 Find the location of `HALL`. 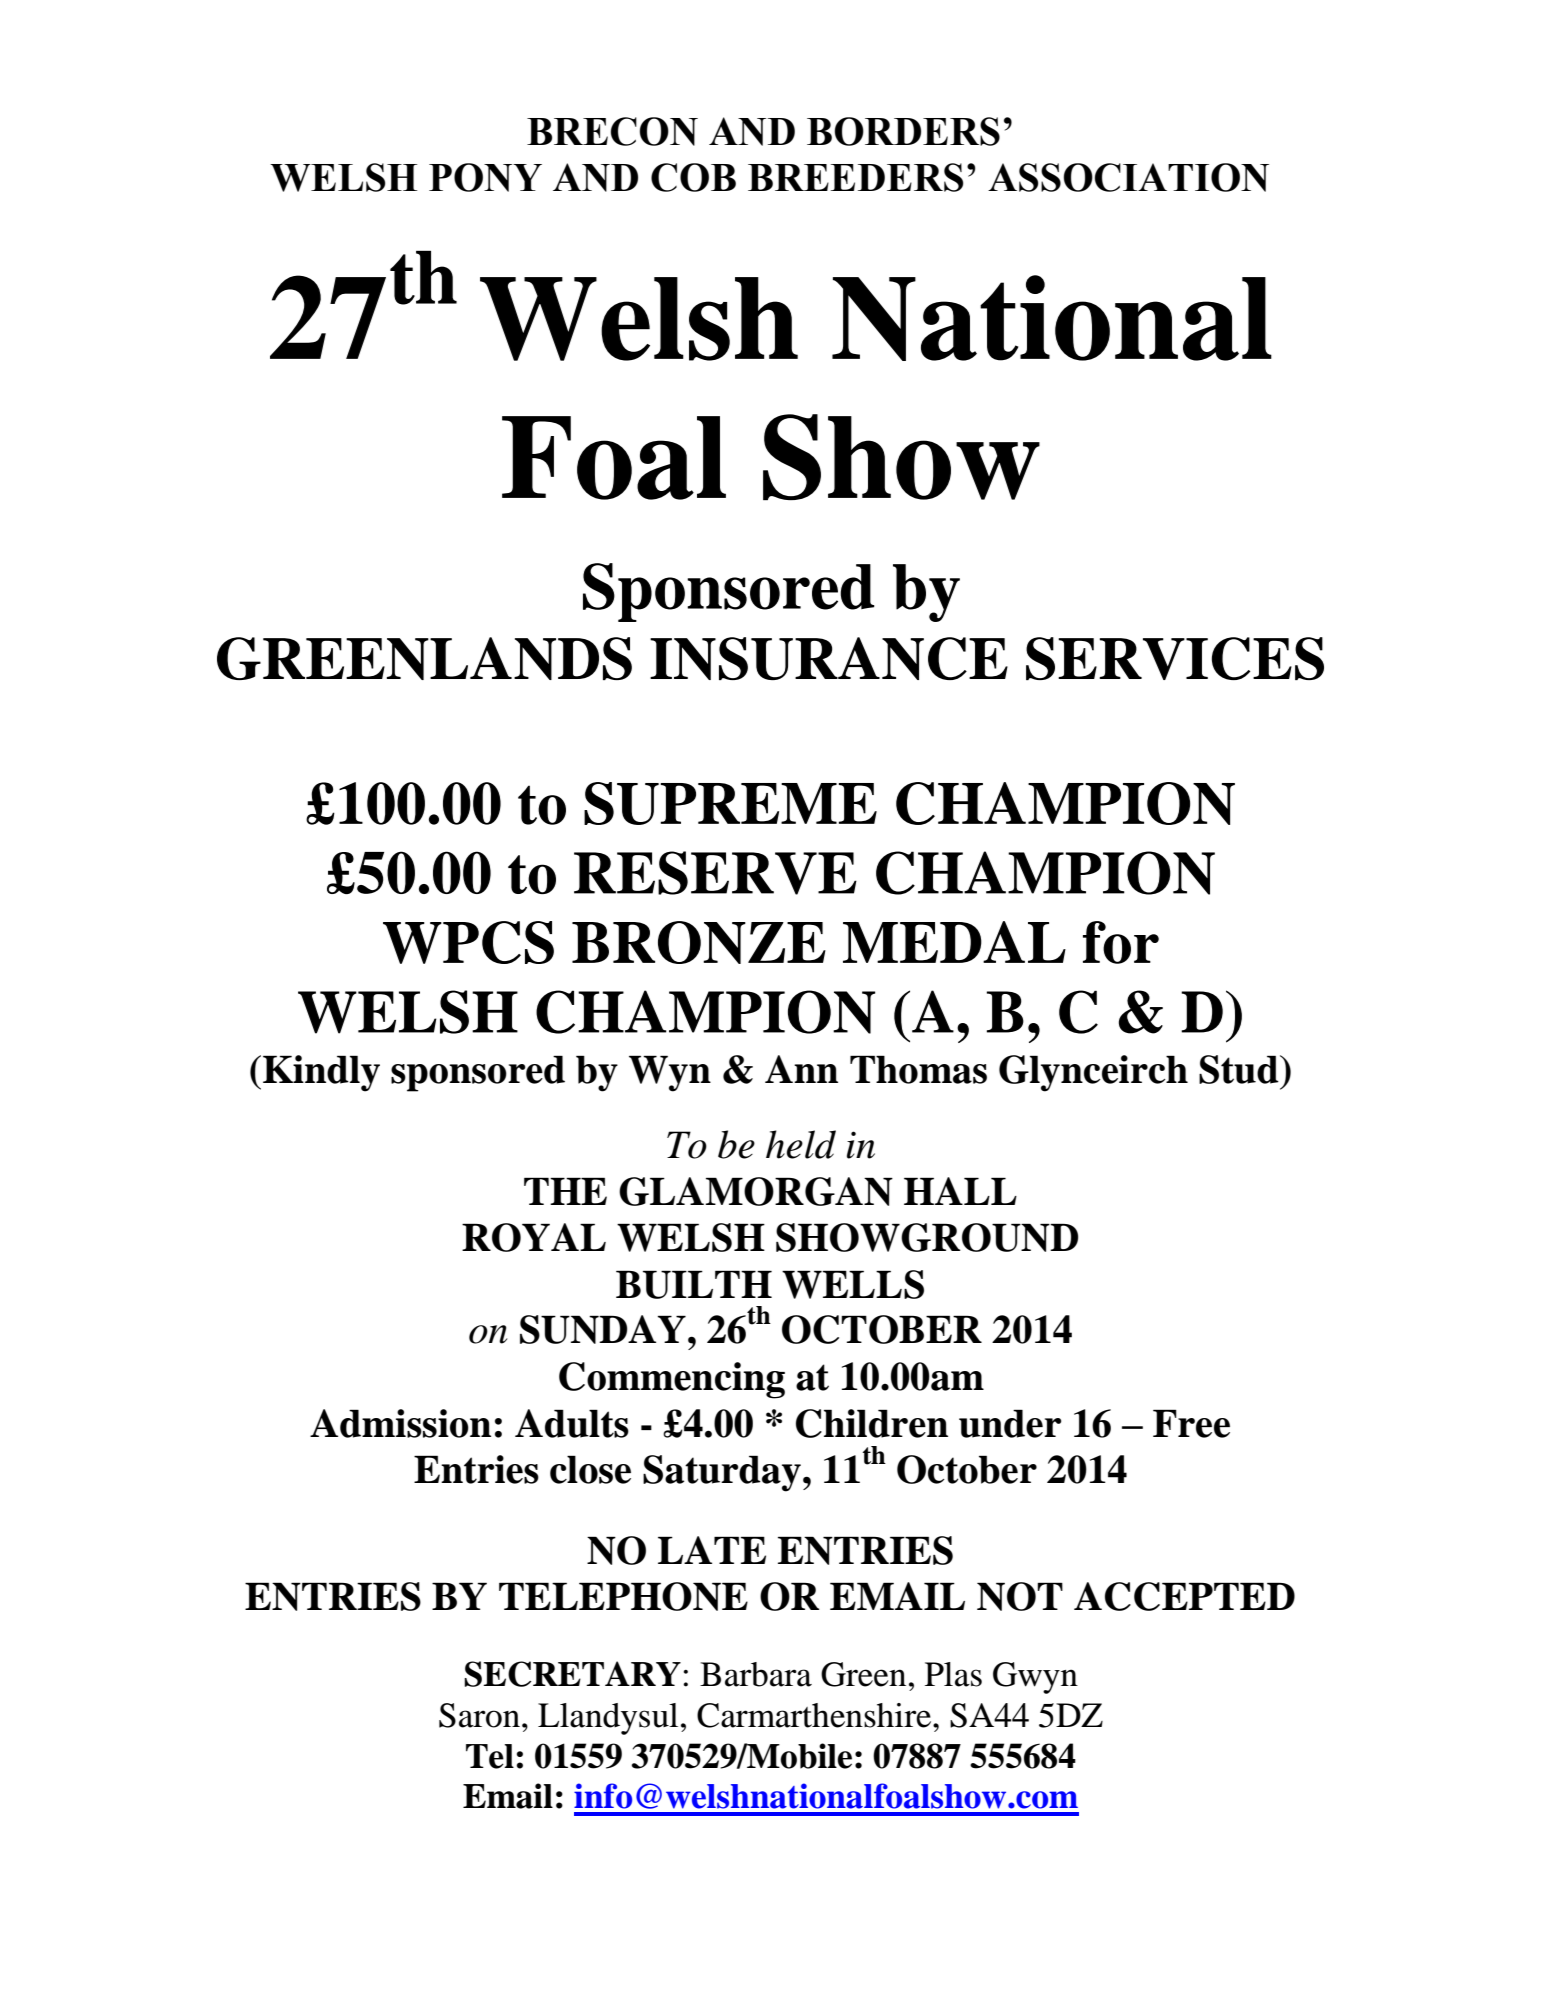

HALL is located at coordinates (960, 1191).
